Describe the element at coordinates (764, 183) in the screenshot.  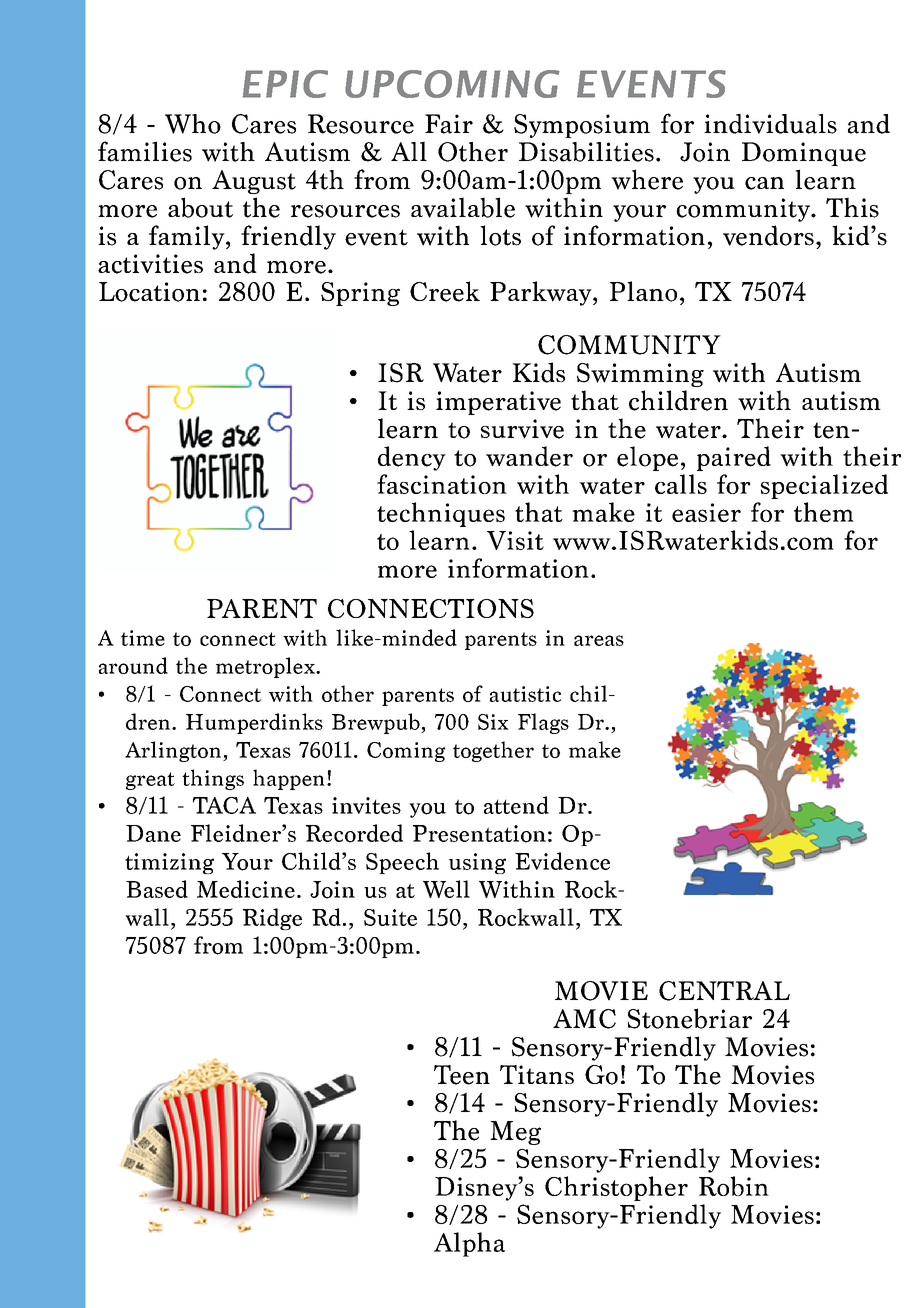
I see `can` at that location.
